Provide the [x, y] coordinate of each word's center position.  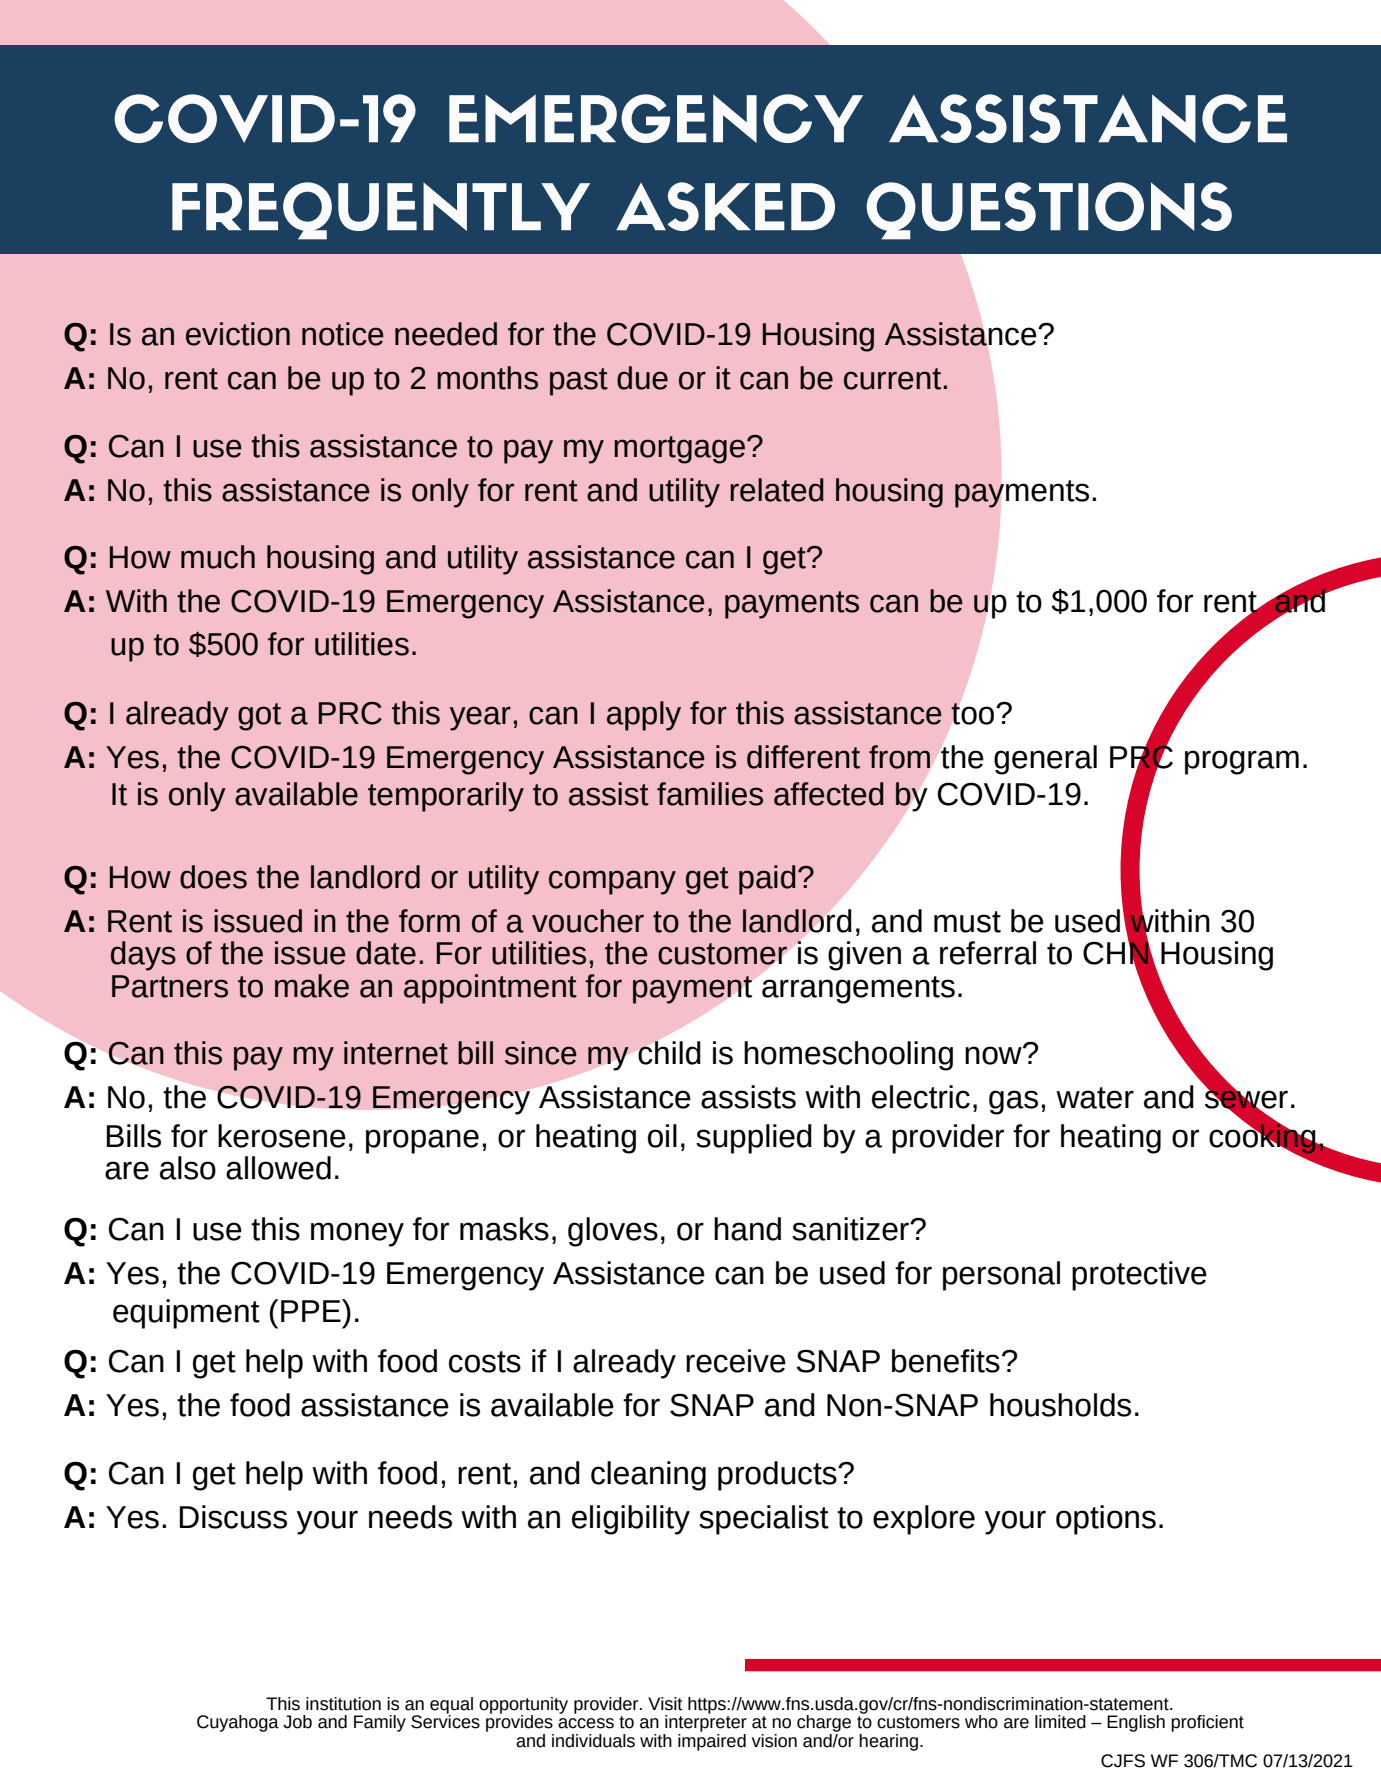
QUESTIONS [1049, 211]
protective [1139, 1276]
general [1045, 760]
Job [297, 1722]
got [259, 717]
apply [644, 716]
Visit [665, 1704]
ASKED [725, 206]
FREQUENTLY [381, 211]
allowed [278, 1168]
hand [747, 1229]
